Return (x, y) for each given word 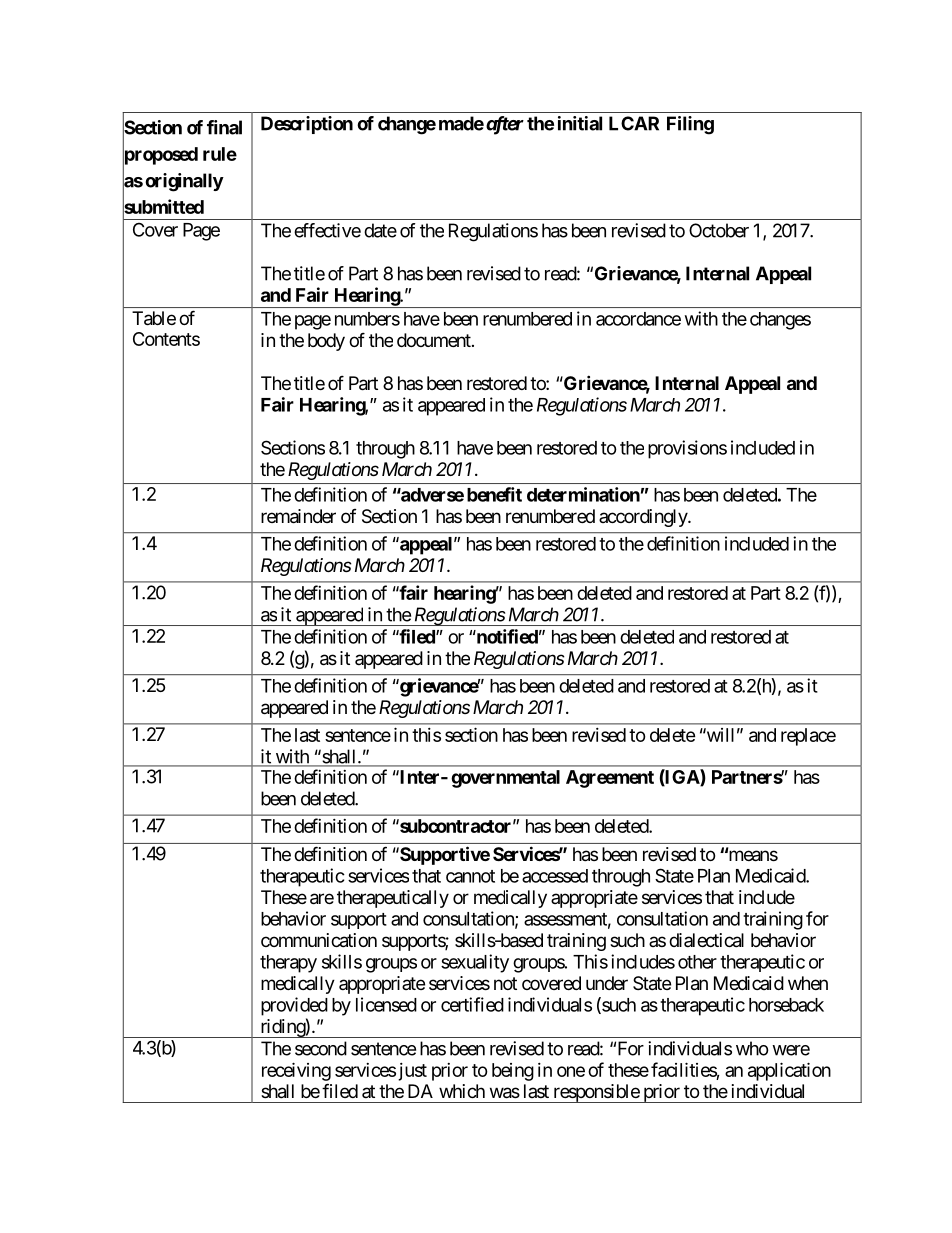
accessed (555, 876)
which (462, 1091)
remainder (298, 516)
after (503, 125)
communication (319, 940)
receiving (296, 1071)
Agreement (610, 779)
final (224, 127)
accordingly (644, 518)
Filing (690, 125)
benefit (494, 494)
